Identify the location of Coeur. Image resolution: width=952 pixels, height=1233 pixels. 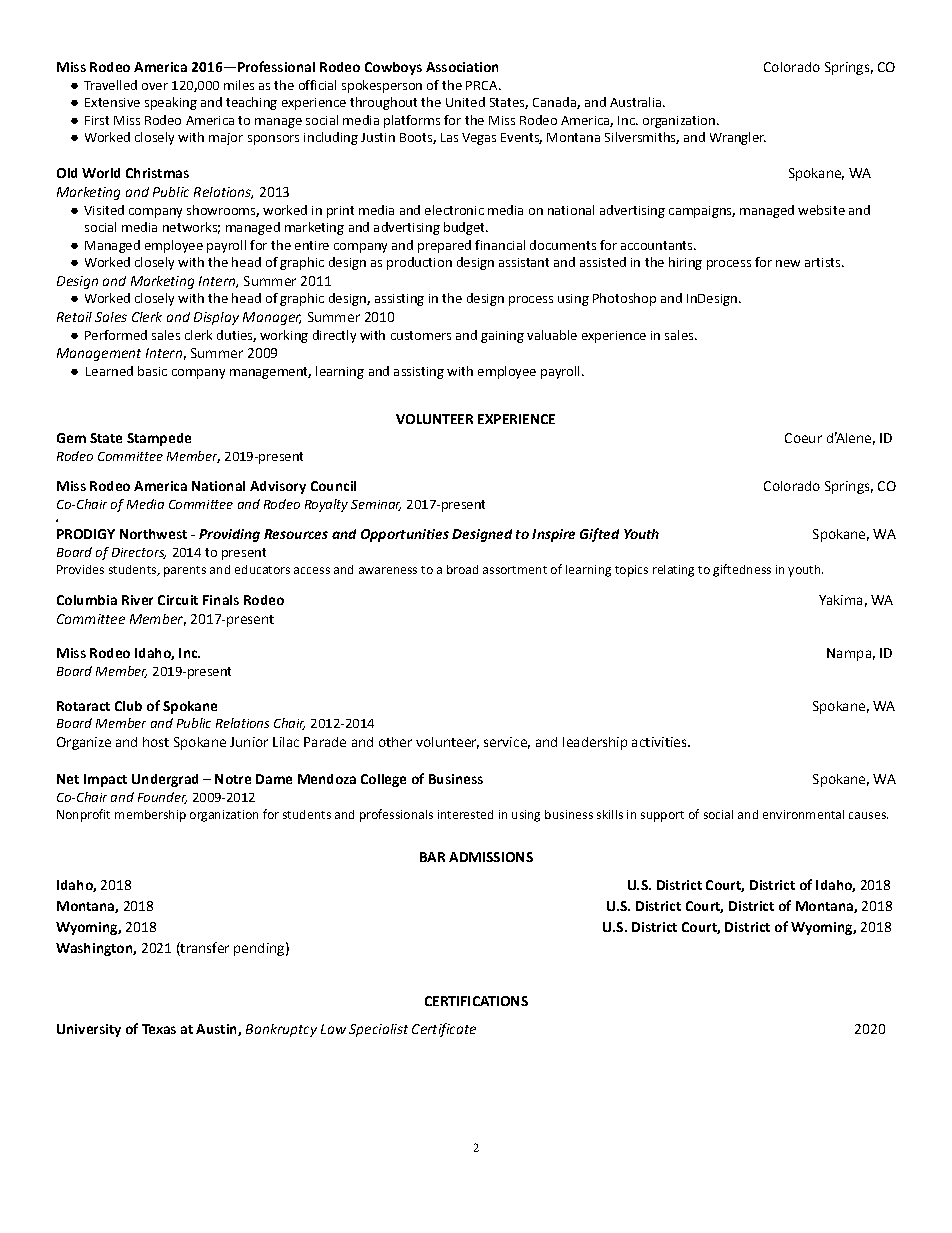
(803, 438).
